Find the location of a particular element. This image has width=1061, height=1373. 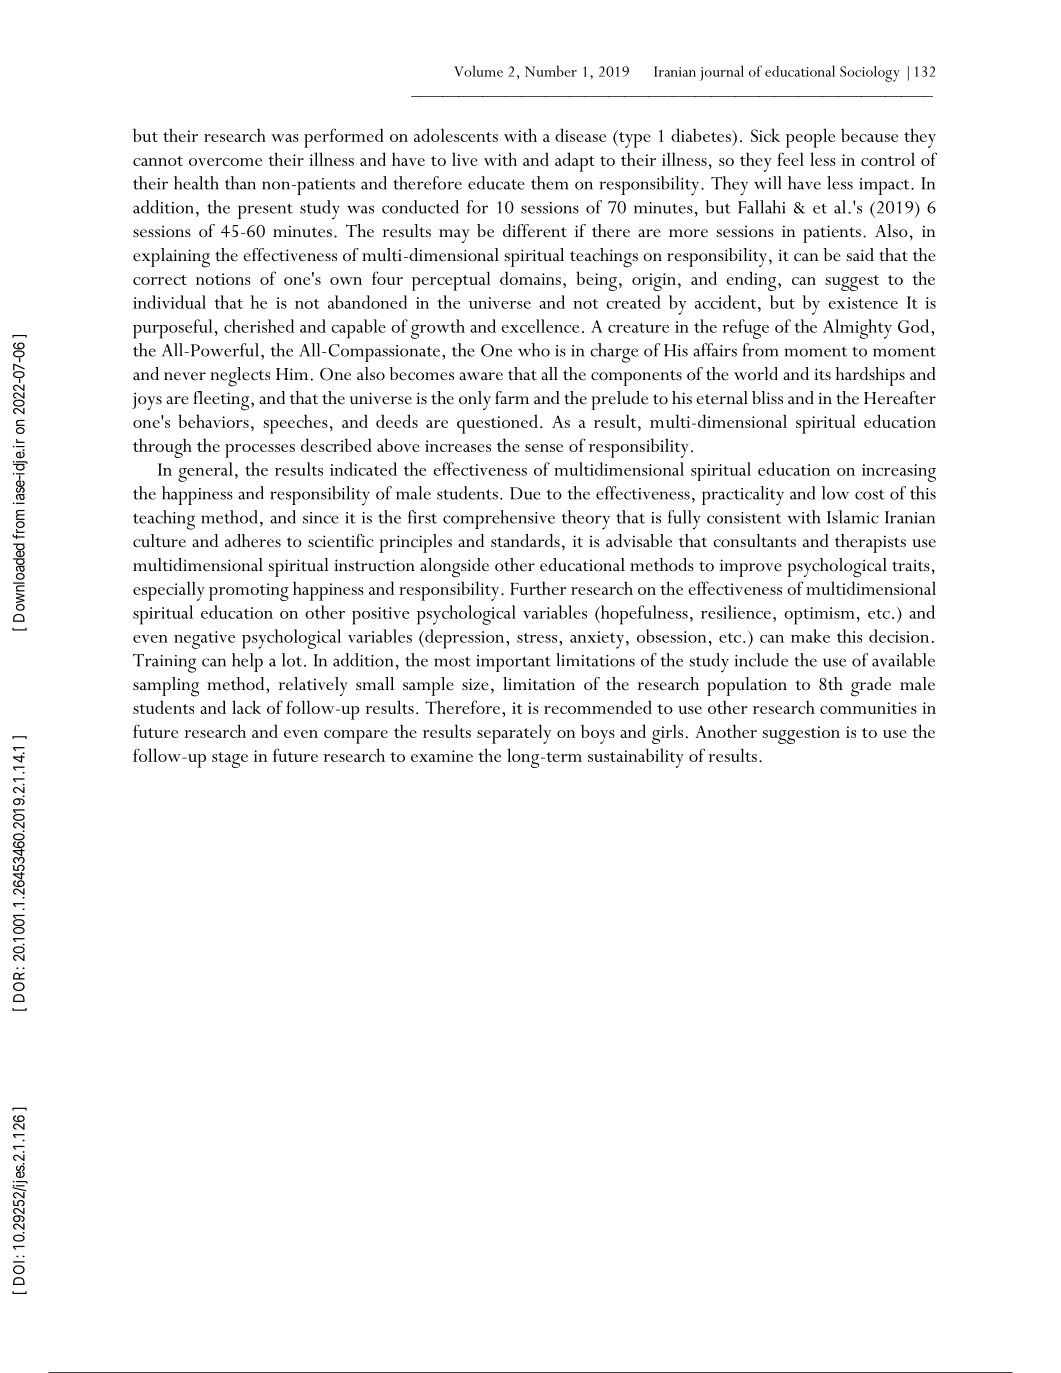

questioned is located at coordinates (497, 424).
